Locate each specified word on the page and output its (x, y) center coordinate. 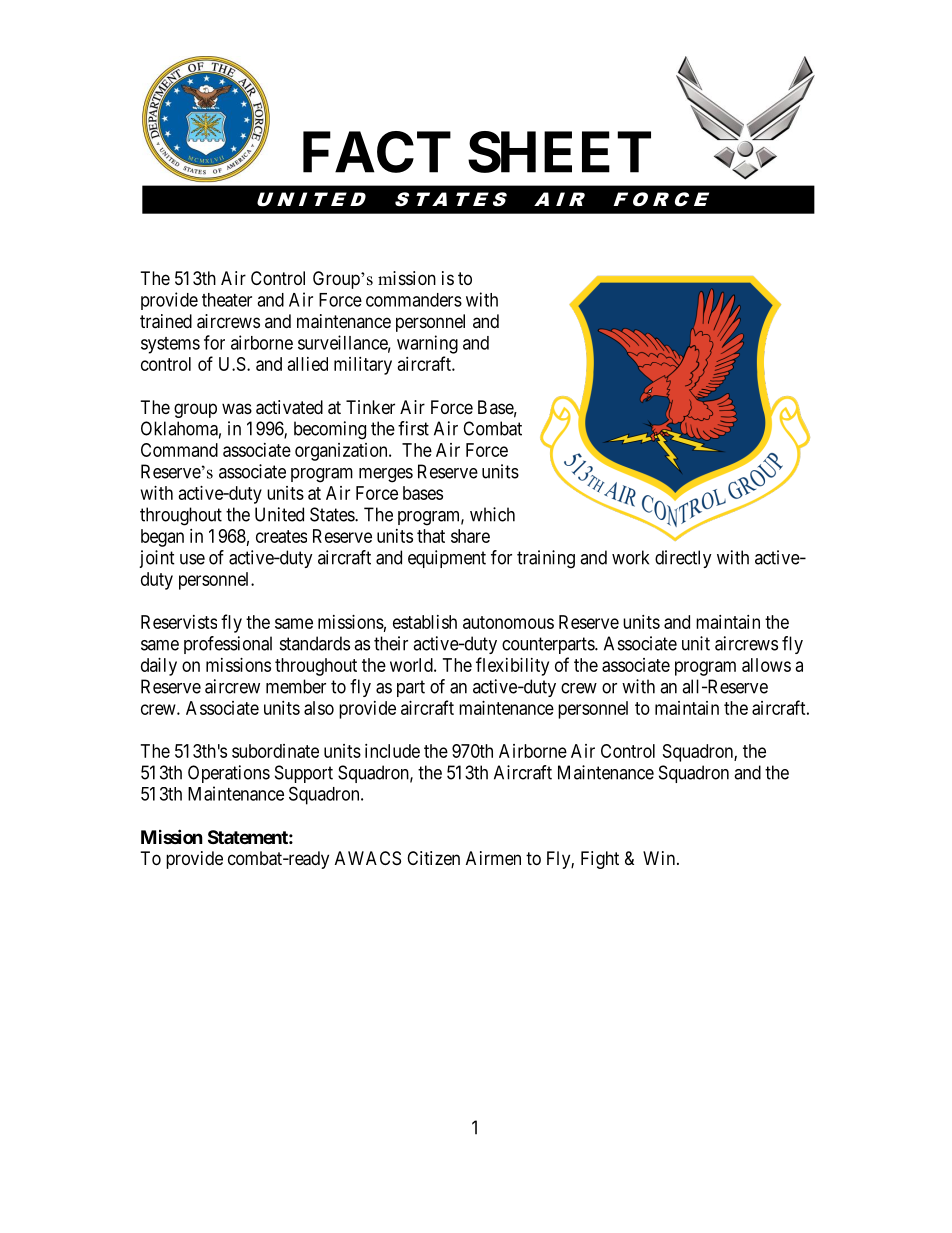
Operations (229, 774)
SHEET (559, 152)
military (363, 366)
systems (170, 345)
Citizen (433, 858)
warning (427, 344)
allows (766, 665)
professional (228, 645)
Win (659, 858)
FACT (377, 152)
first (413, 428)
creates (281, 536)
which (492, 514)
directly (683, 559)
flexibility (512, 666)
